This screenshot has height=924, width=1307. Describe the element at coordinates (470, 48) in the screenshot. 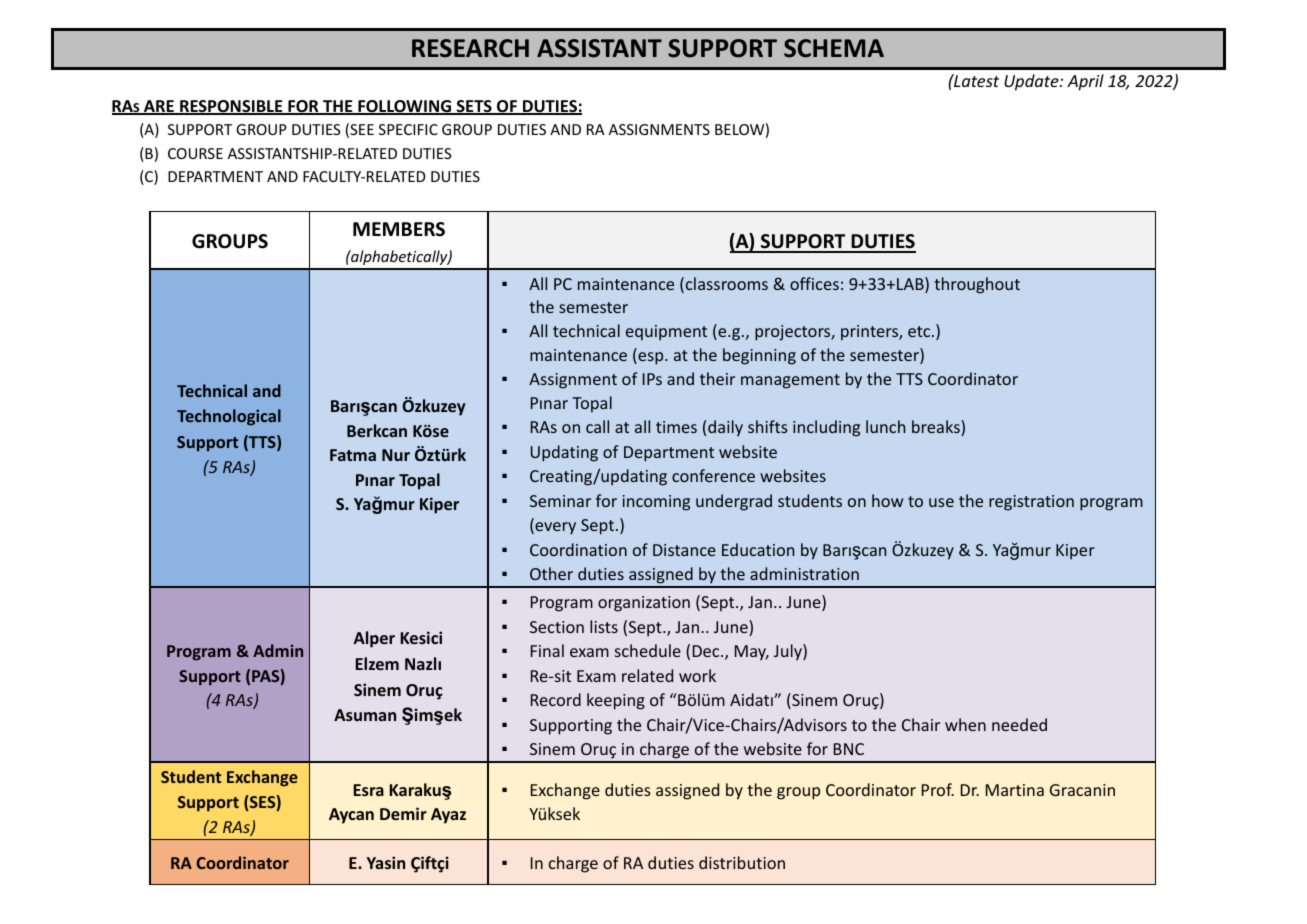

I see `RESEARCH` at that location.
